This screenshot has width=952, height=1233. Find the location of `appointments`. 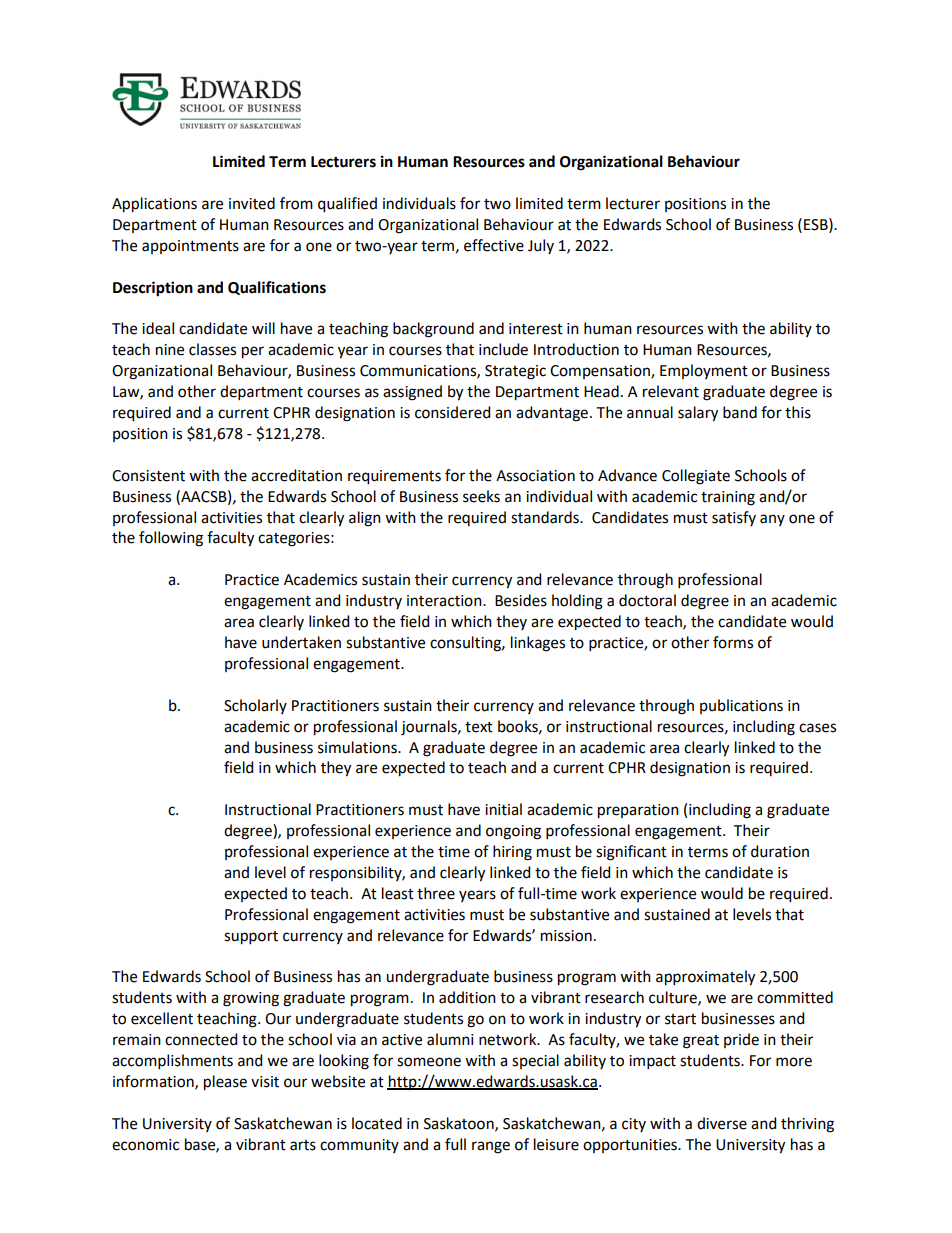

appointments is located at coordinates (190, 247).
